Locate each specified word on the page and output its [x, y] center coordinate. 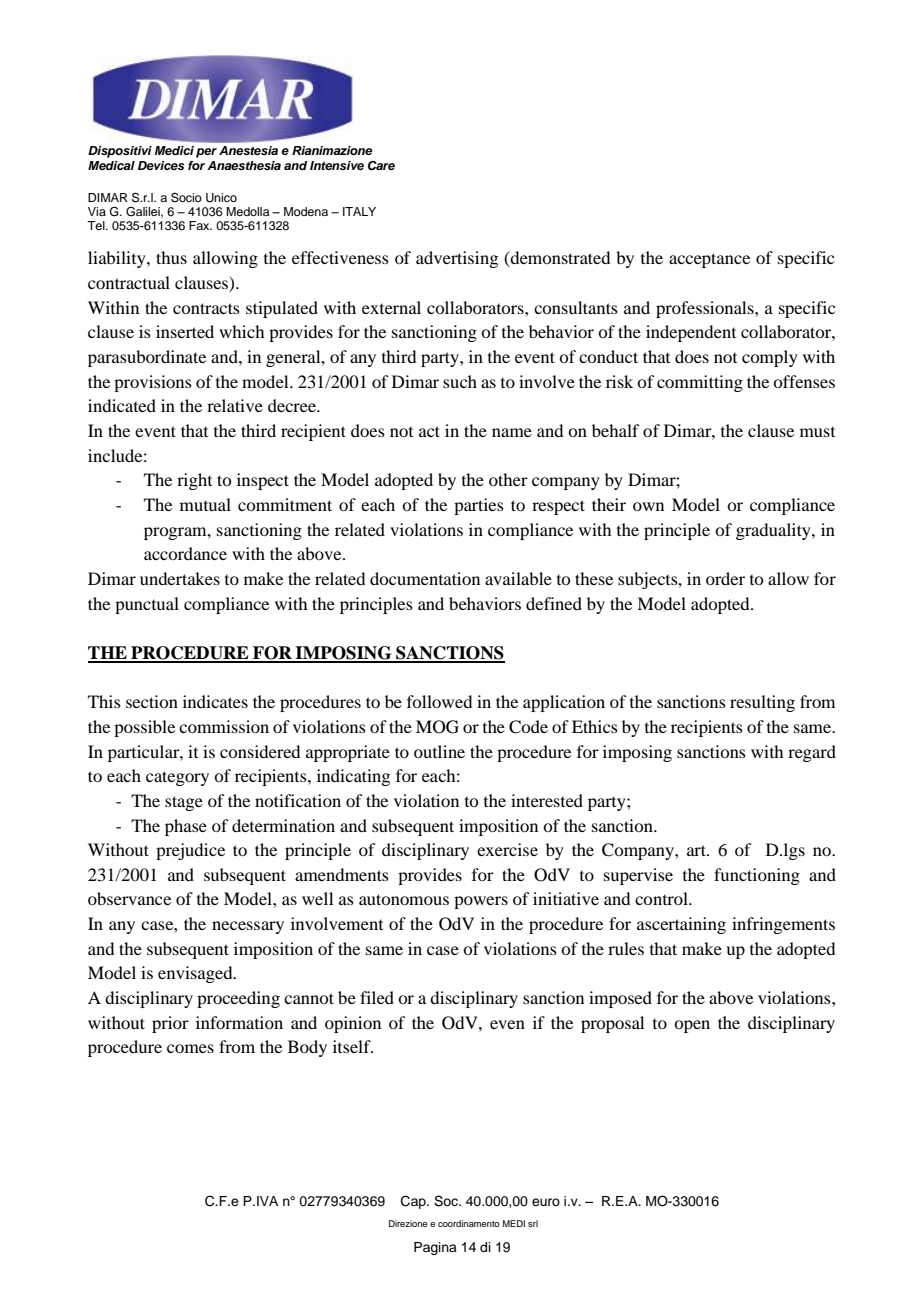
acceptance [709, 260]
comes [190, 1048]
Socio [186, 198]
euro [546, 1202]
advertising [457, 259]
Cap [414, 1202]
